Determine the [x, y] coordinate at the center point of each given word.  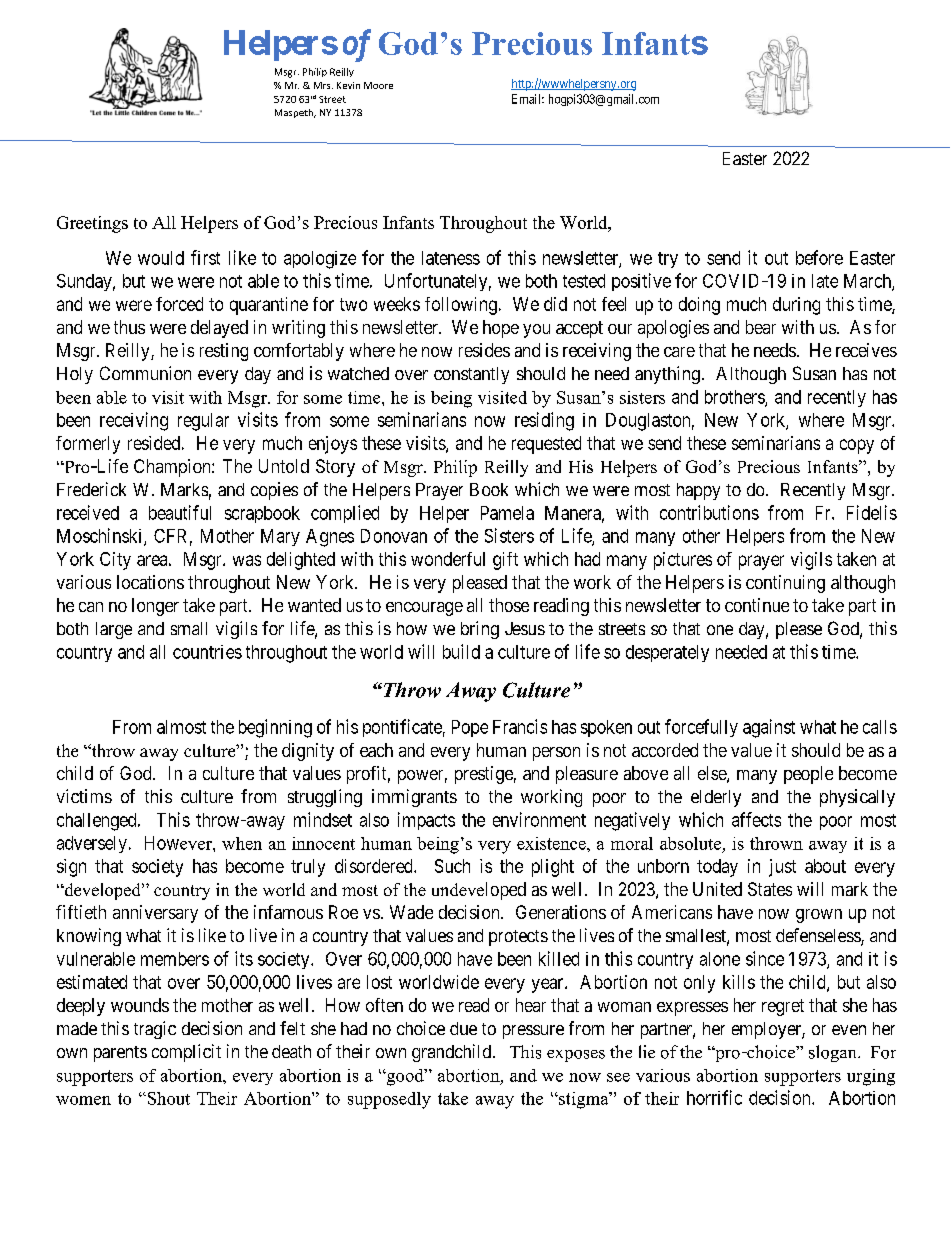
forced [179, 304]
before [819, 257]
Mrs [323, 85]
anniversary [155, 914]
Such [452, 866]
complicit [186, 1053]
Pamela [507, 513]
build [461, 651]
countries [207, 652]
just [782, 868]
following [461, 306]
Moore [378, 85]
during [796, 306]
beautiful [180, 512]
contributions [709, 512]
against [769, 728]
